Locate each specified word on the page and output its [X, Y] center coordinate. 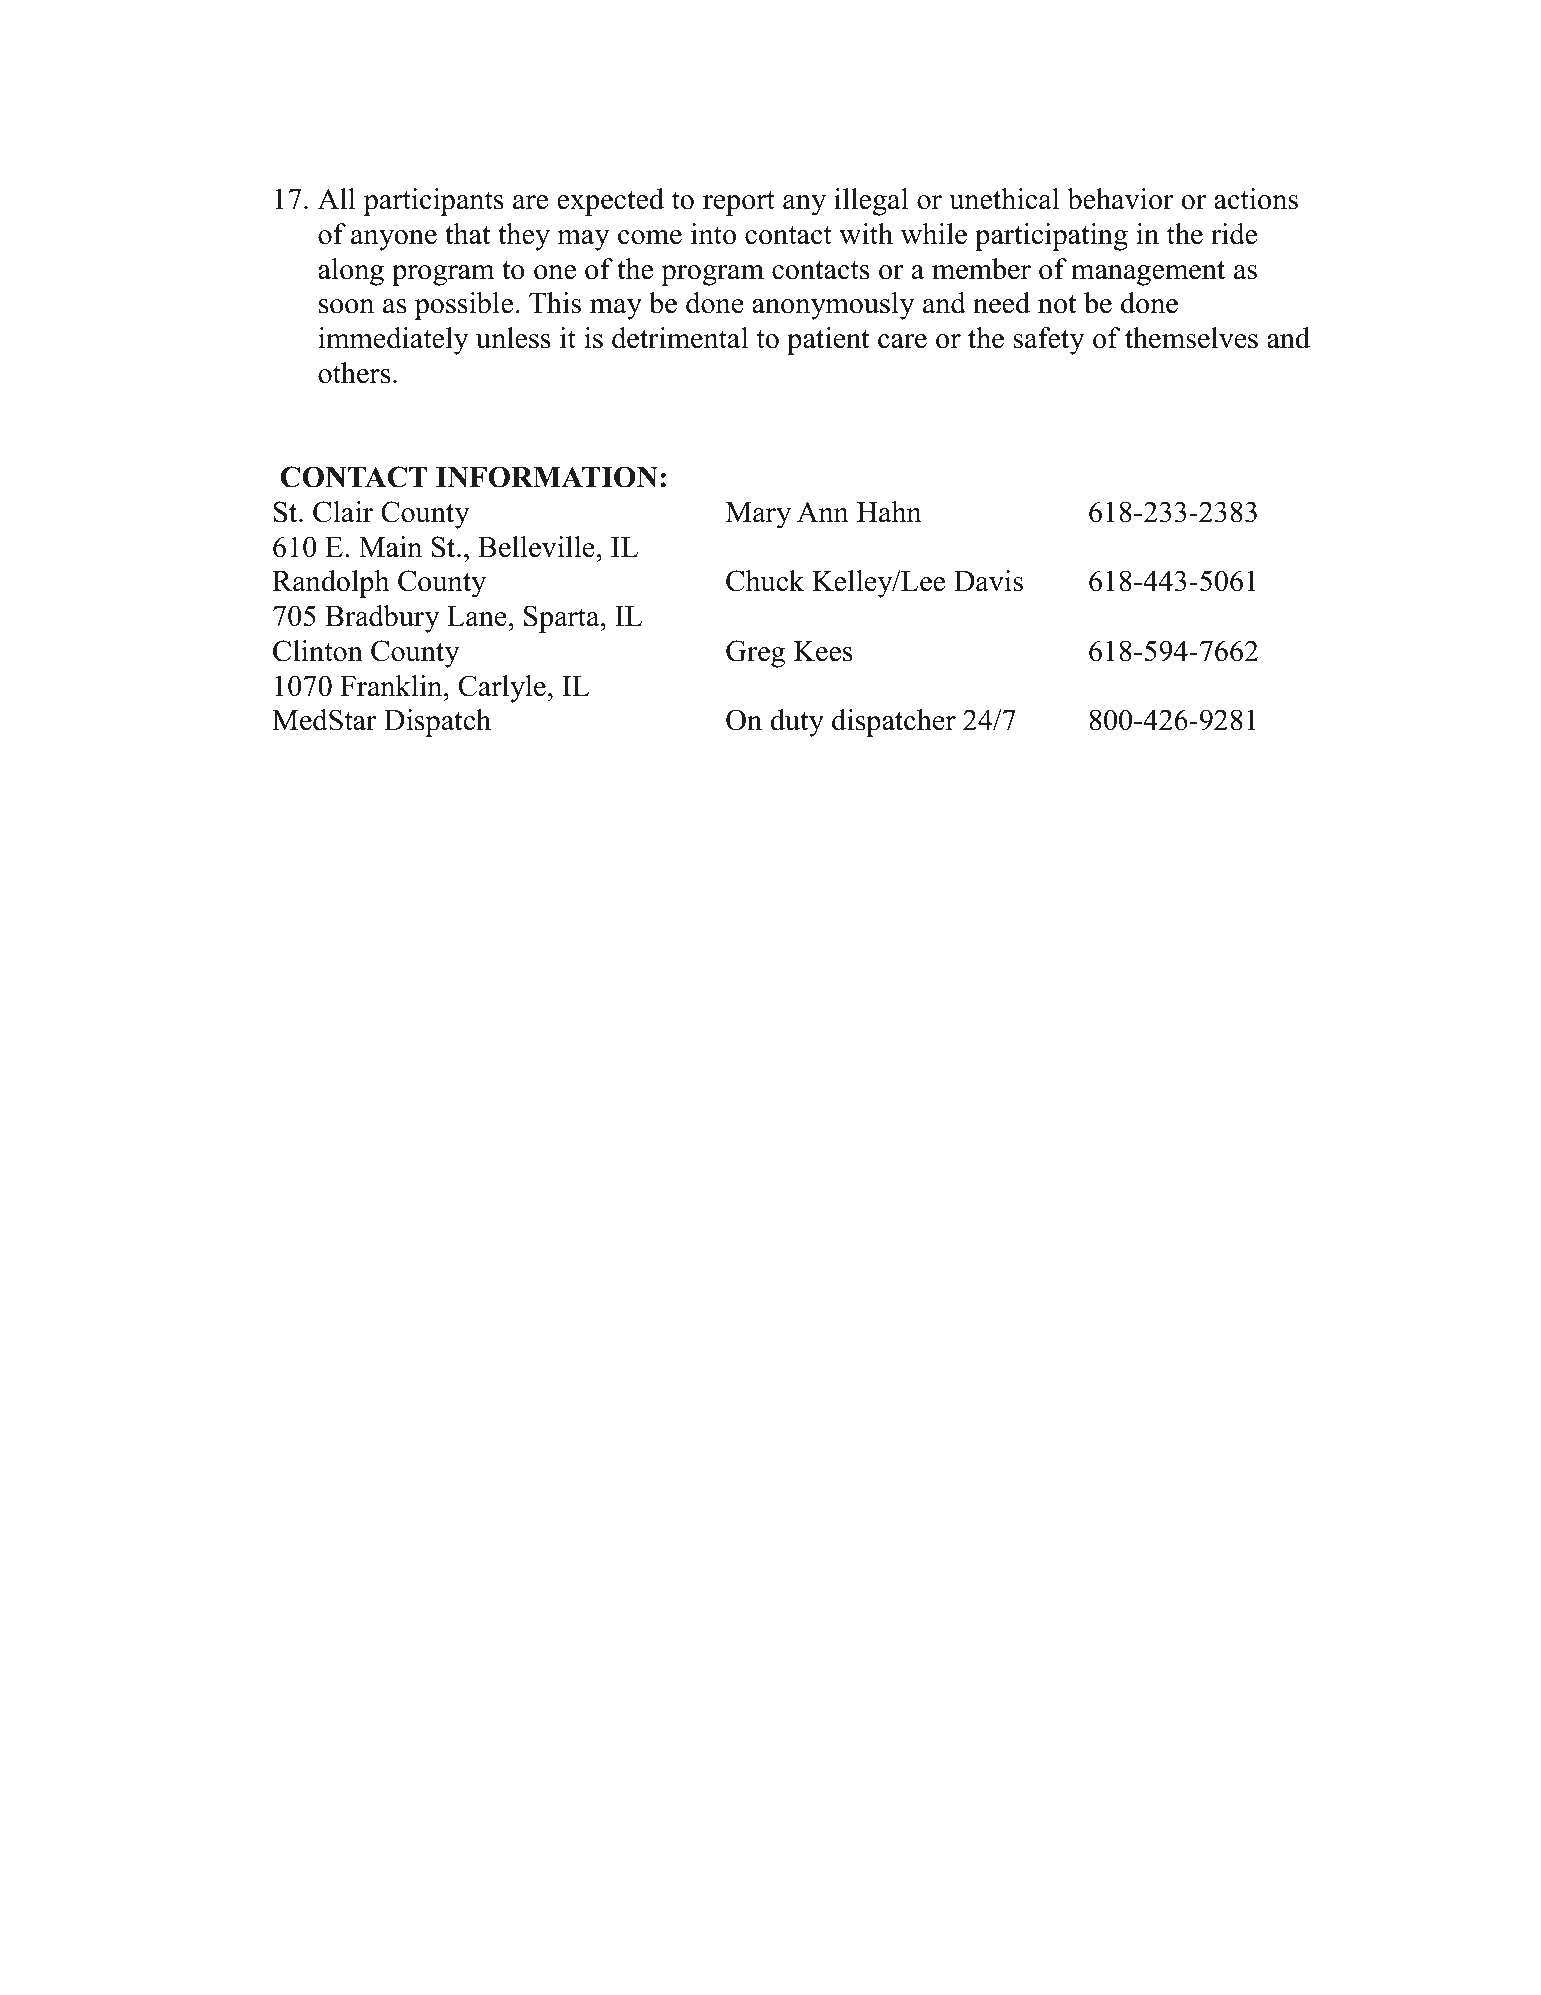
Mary [758, 515]
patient [828, 341]
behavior [1120, 199]
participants [434, 202]
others [354, 373]
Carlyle [502, 689]
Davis [988, 581]
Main [390, 547]
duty [797, 723]
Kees [823, 651]
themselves [1191, 338]
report [739, 203]
